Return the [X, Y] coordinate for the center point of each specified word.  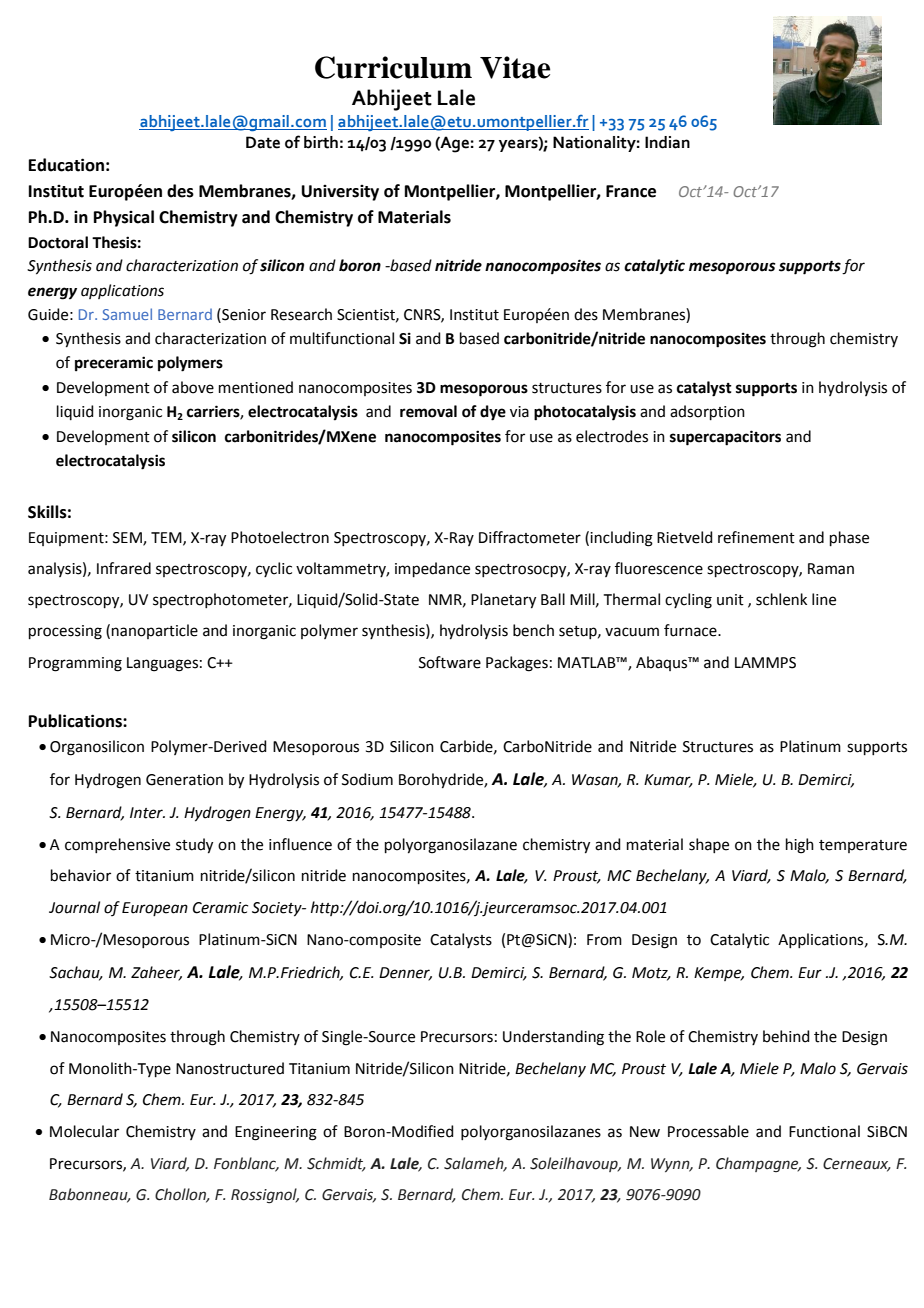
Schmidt [336, 1164]
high [800, 846]
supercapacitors [725, 438]
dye [493, 413]
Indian [667, 142]
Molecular [84, 1131]
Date [263, 142]
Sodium [367, 779]
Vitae [515, 67]
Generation [184, 780]
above [193, 387]
